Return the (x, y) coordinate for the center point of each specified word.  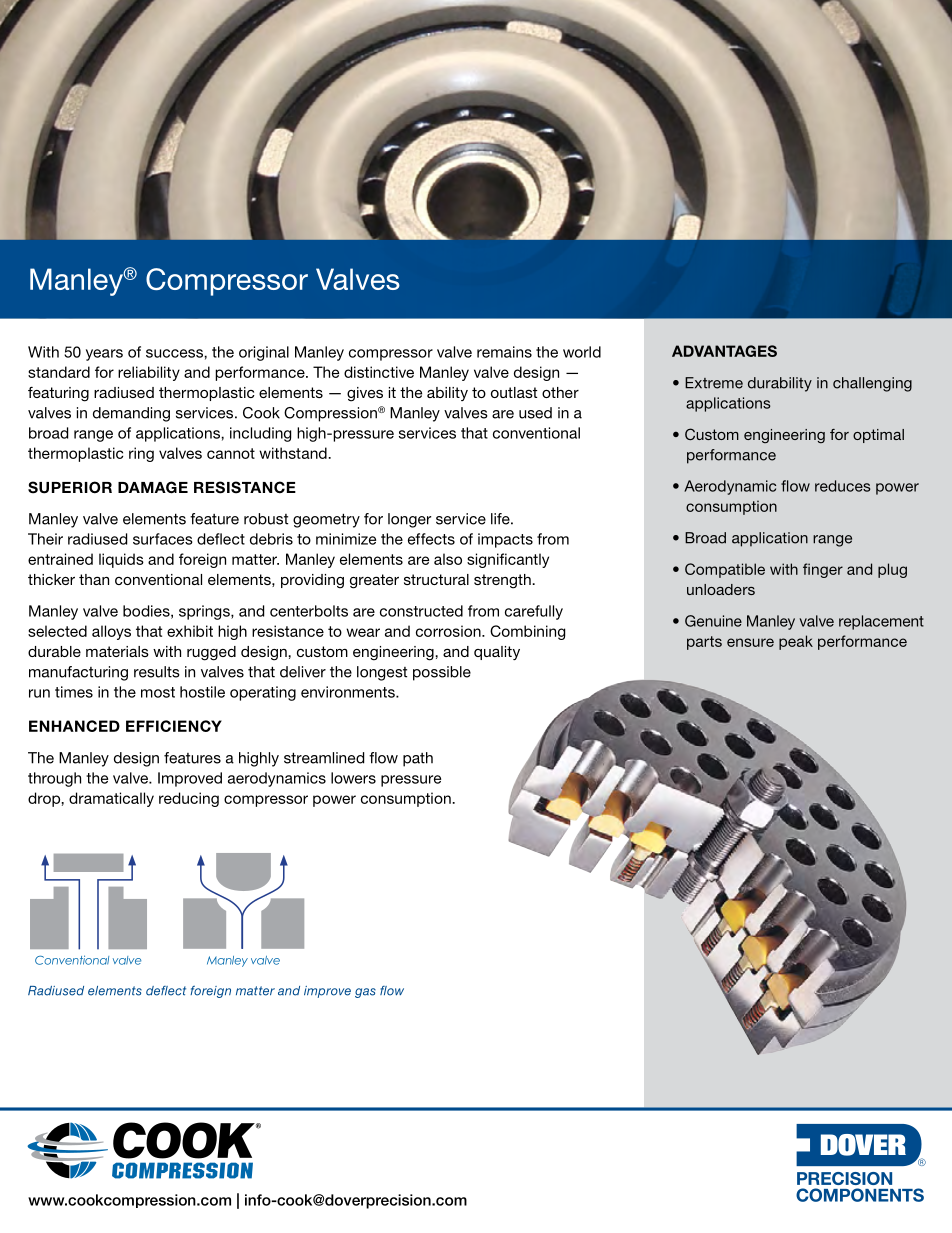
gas (365, 993)
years (104, 355)
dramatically (111, 799)
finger (823, 570)
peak (796, 642)
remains (504, 352)
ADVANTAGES (724, 351)
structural (436, 579)
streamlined (324, 758)
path (418, 759)
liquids (121, 560)
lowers (353, 778)
